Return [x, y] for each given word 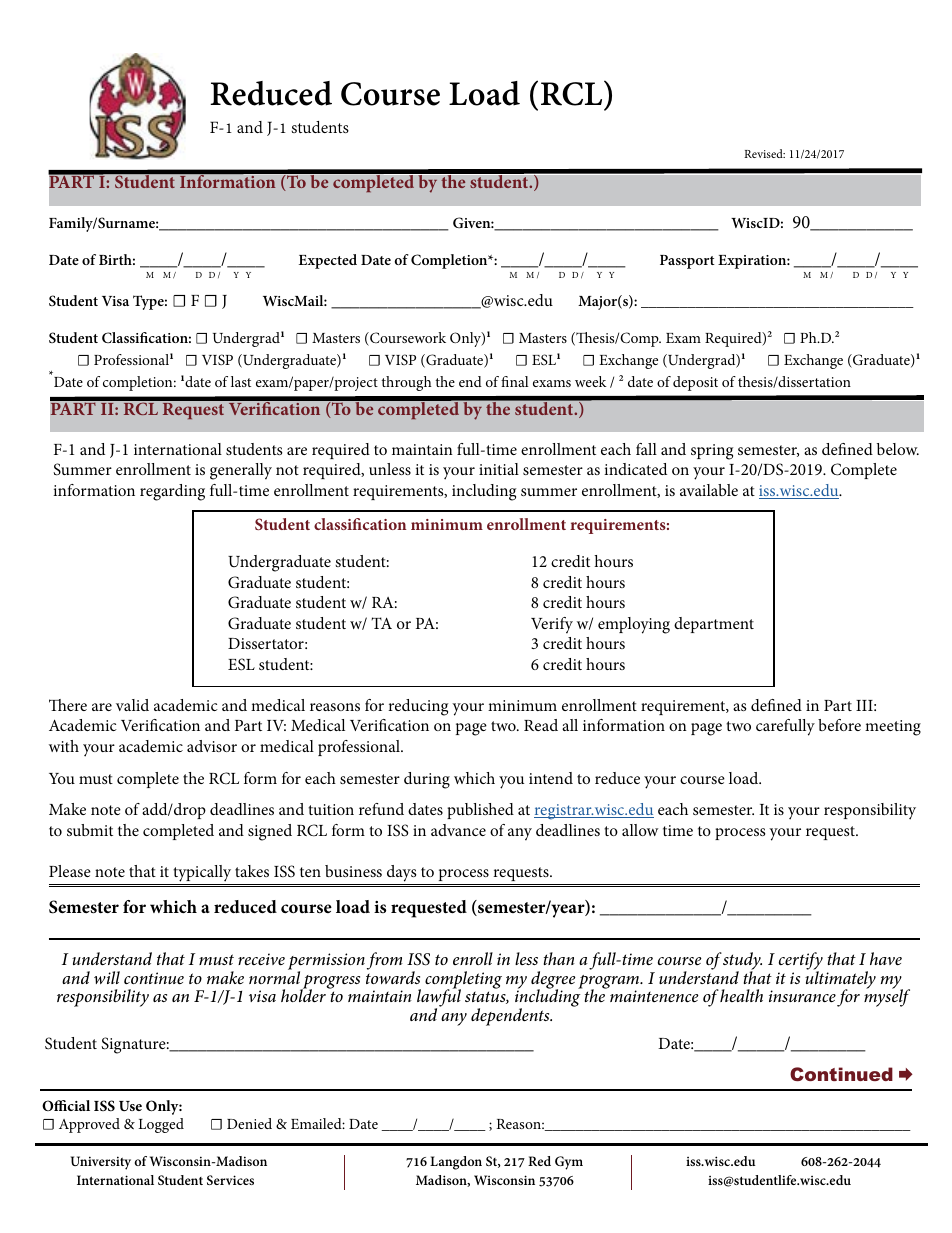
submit [90, 830]
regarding [172, 492]
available [709, 490]
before [839, 725]
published [480, 811]
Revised [764, 153]
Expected [328, 261]
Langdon [456, 1163]
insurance [802, 996]
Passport [687, 262]
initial [499, 469]
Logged [161, 1125]
